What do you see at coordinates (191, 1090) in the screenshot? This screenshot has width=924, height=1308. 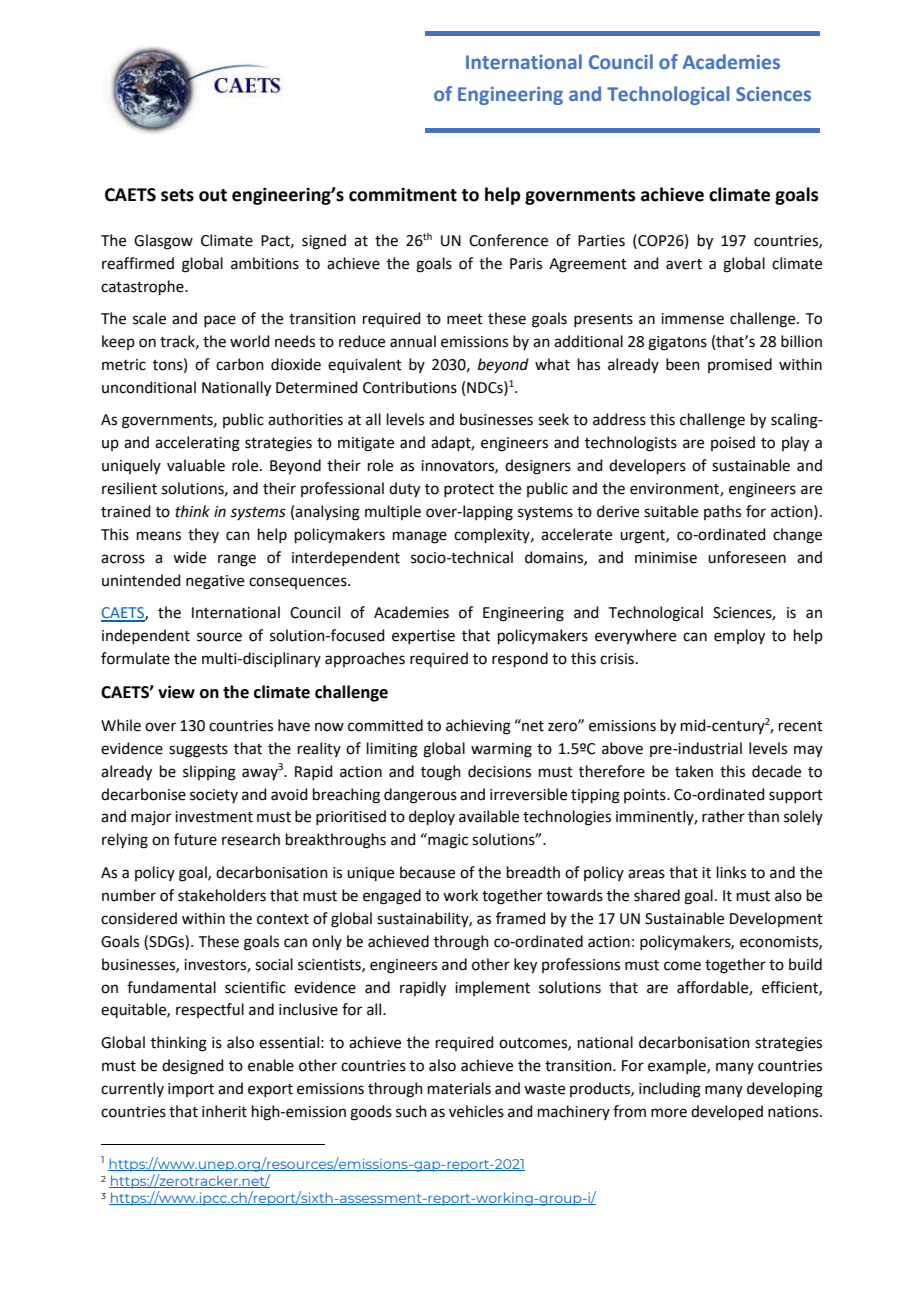 I see `import` at bounding box center [191, 1090].
